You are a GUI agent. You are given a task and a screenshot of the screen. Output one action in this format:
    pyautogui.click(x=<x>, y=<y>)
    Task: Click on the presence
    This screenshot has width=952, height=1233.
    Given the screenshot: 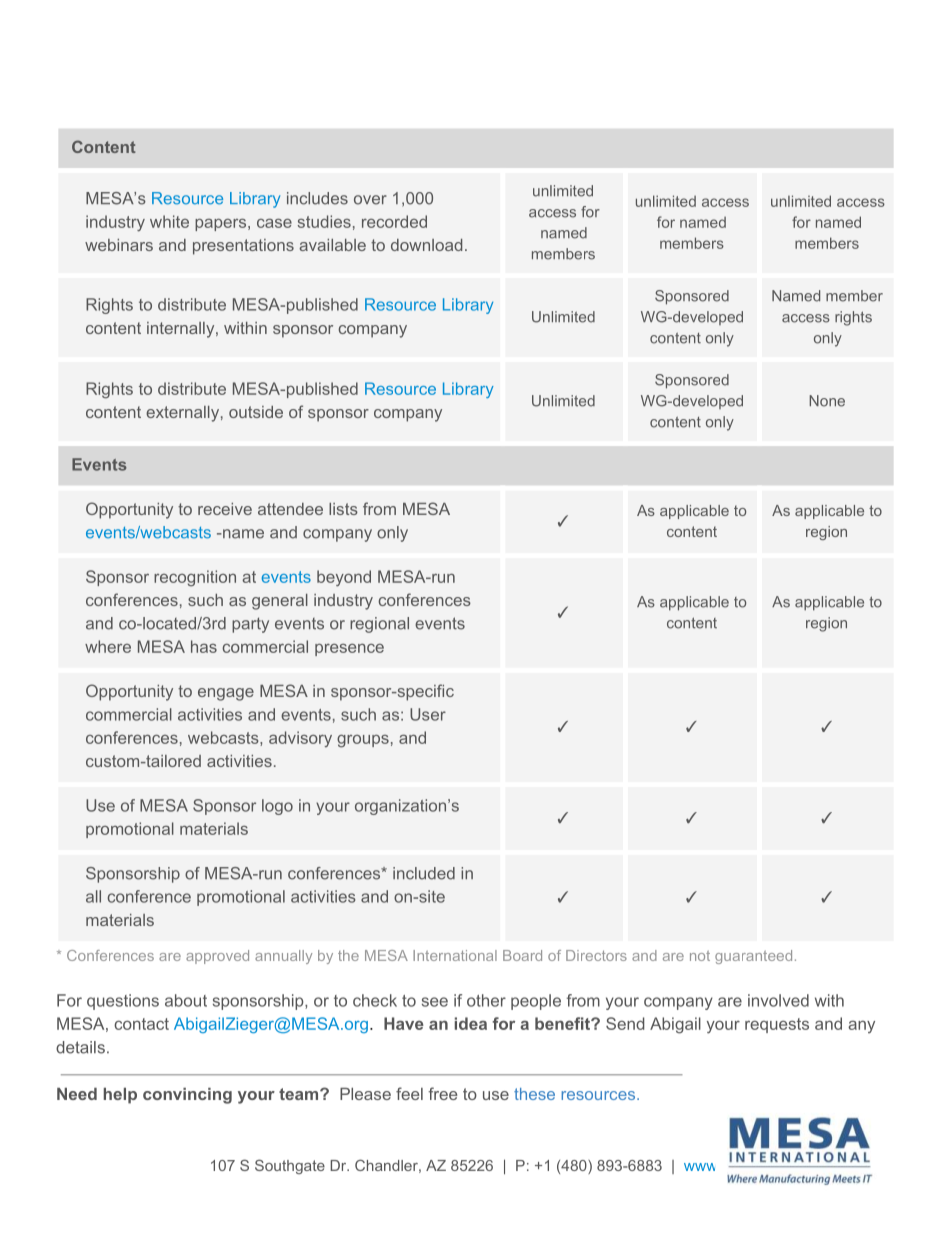 What is the action you would take?
    pyautogui.click(x=349, y=650)
